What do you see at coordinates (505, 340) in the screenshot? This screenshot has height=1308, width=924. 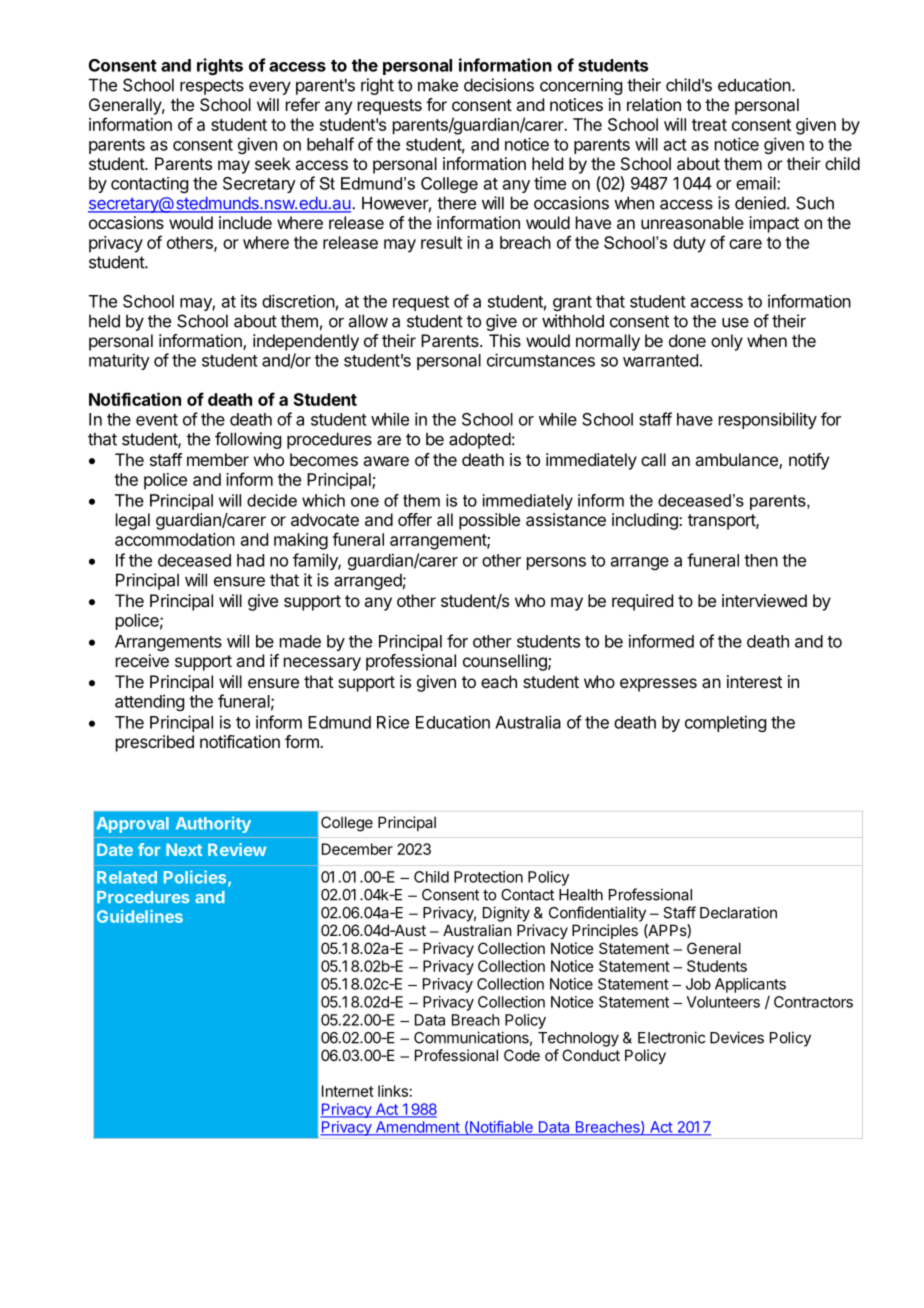 I see `This` at bounding box center [505, 340].
